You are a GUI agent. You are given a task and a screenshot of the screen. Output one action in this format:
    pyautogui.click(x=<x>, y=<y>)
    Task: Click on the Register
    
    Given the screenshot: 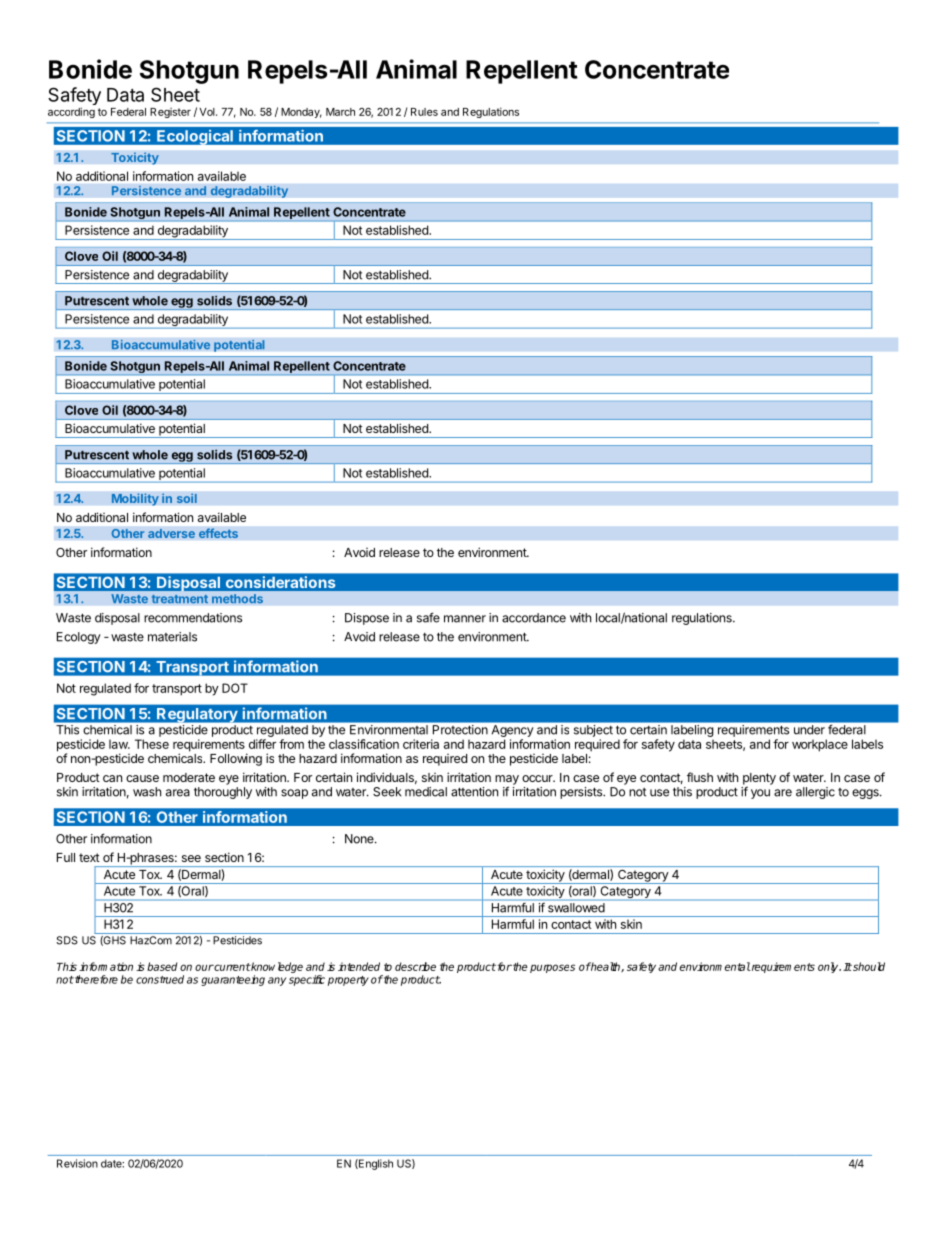 What is the action you would take?
    pyautogui.click(x=170, y=113)
